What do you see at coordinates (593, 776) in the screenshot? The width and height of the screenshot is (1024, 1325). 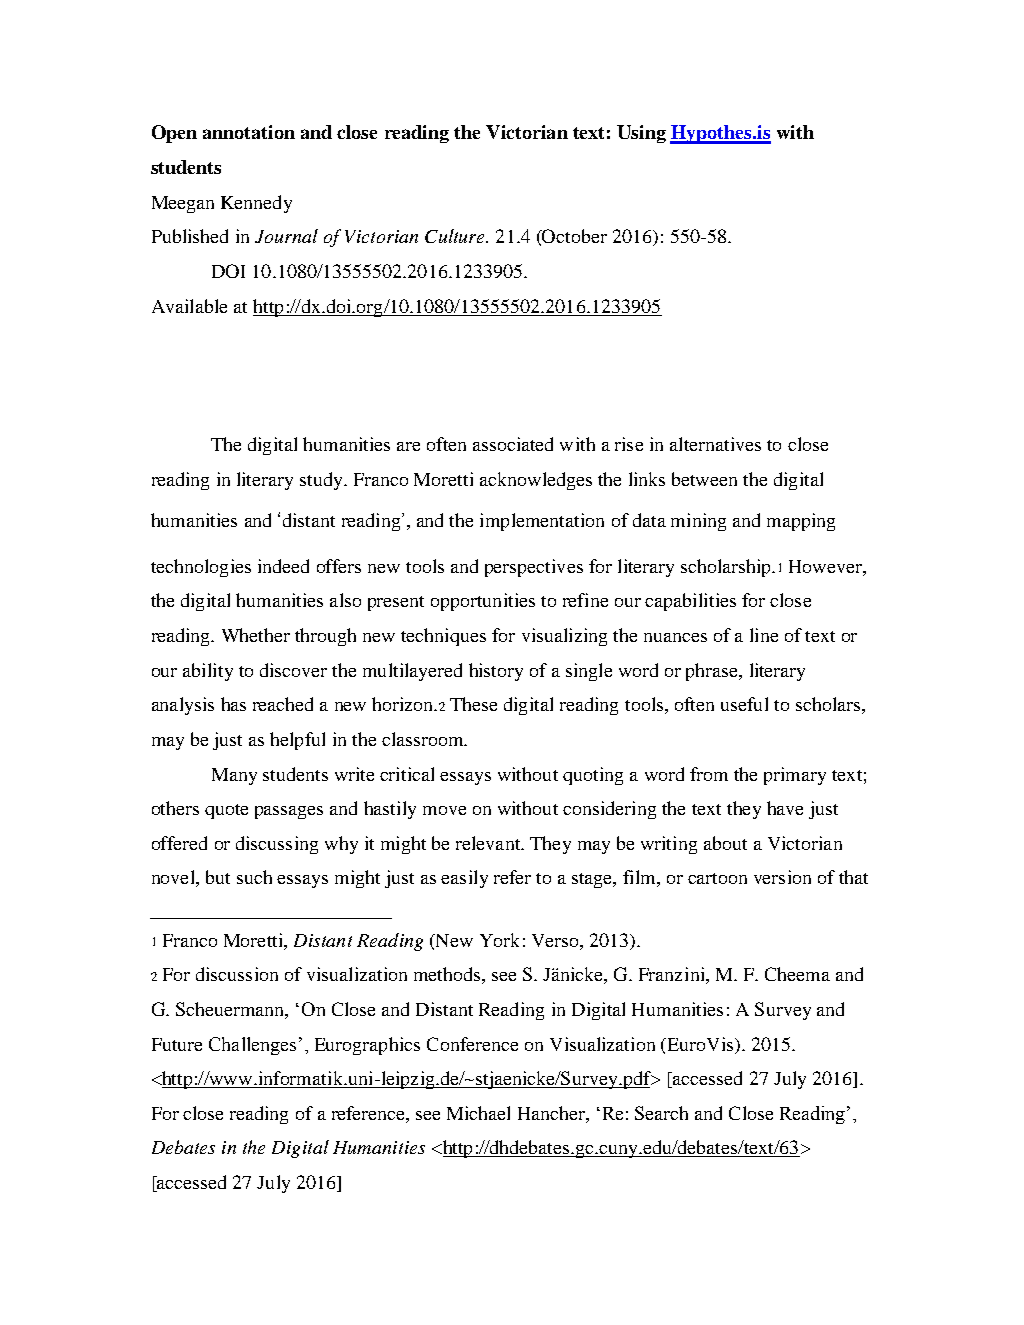 I see `quoting` at bounding box center [593, 776].
